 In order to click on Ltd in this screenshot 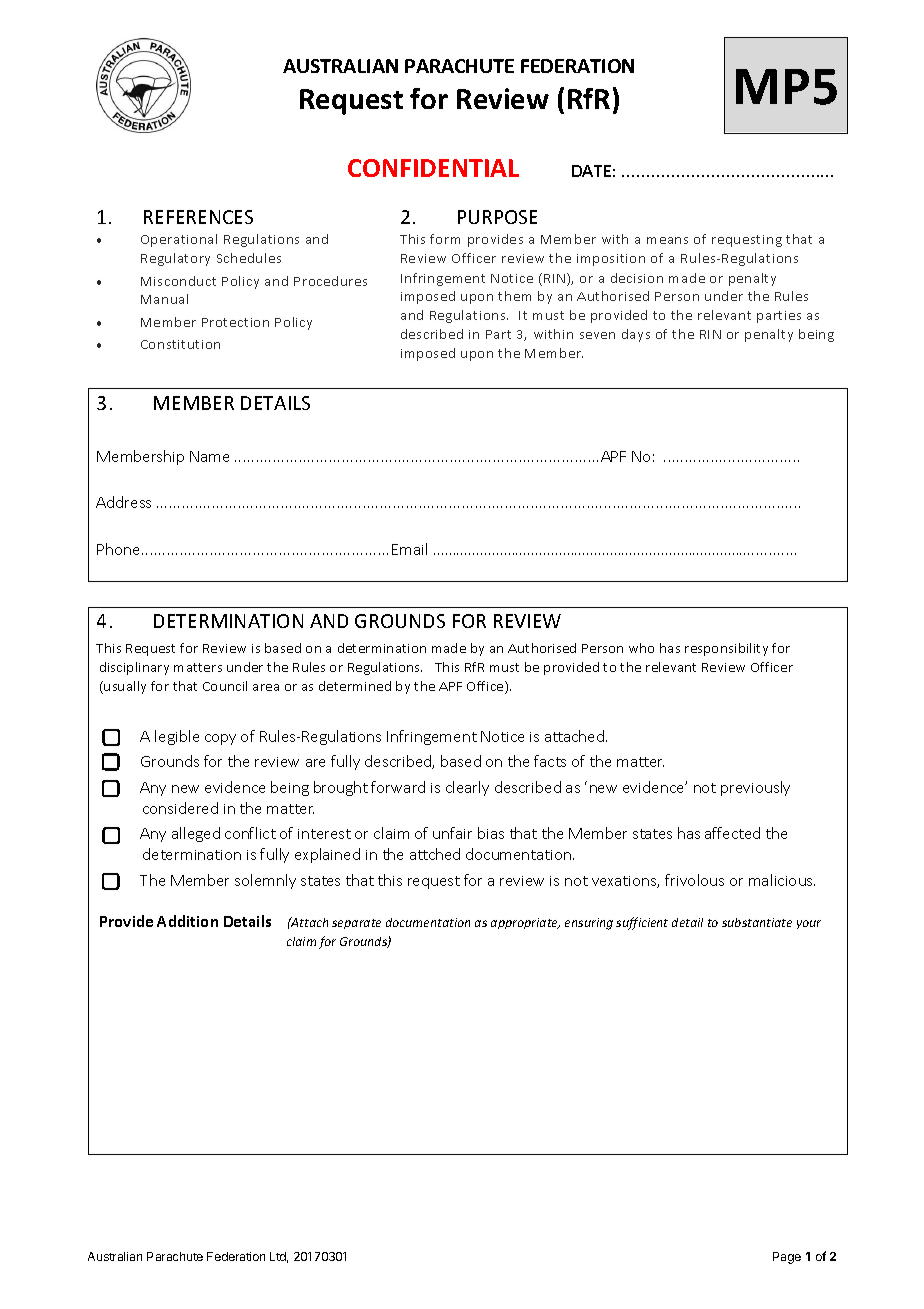, I will do `click(279, 1257)`.
